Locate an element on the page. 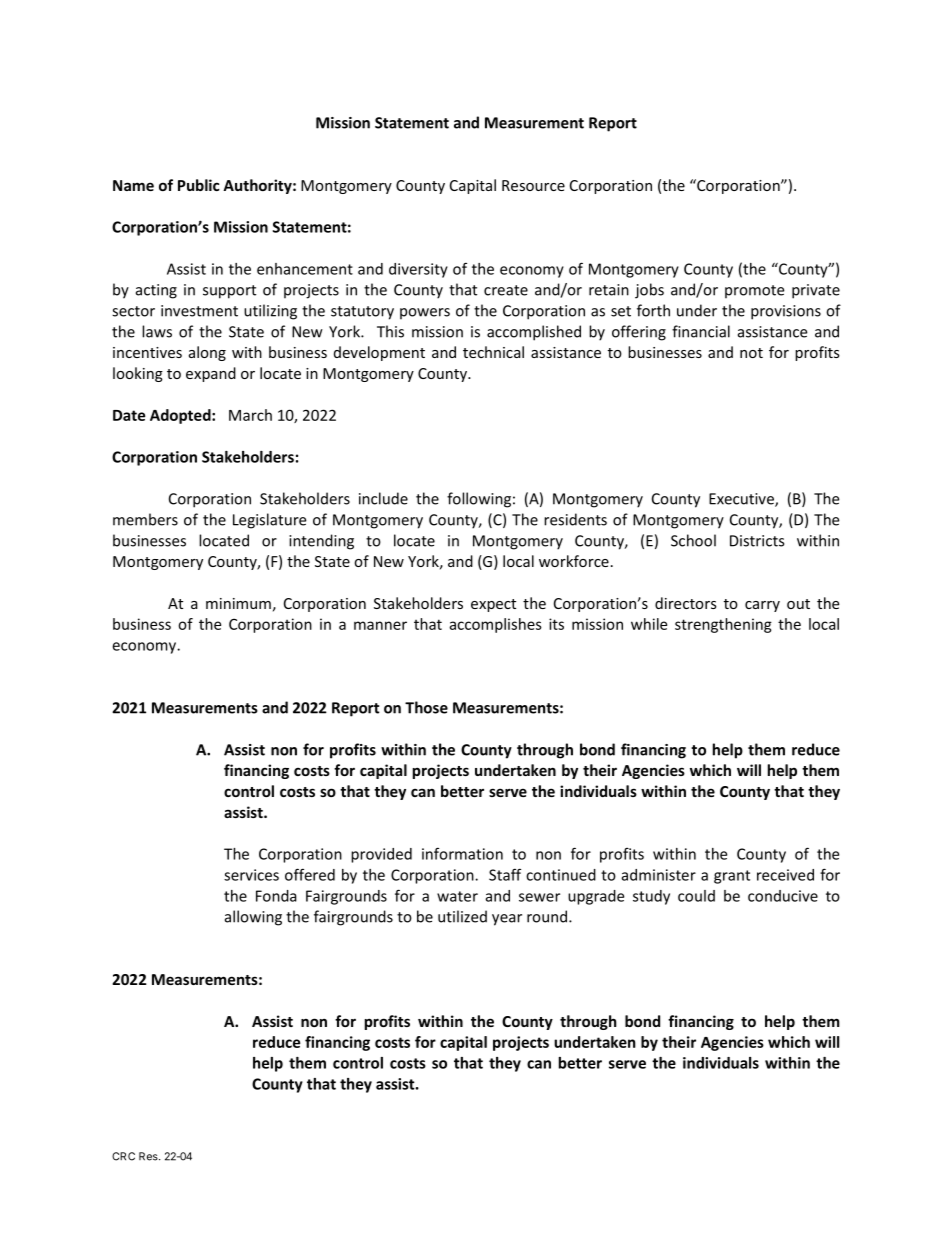 The width and height of the image is (952, 1233). promote is located at coordinates (754, 292).
